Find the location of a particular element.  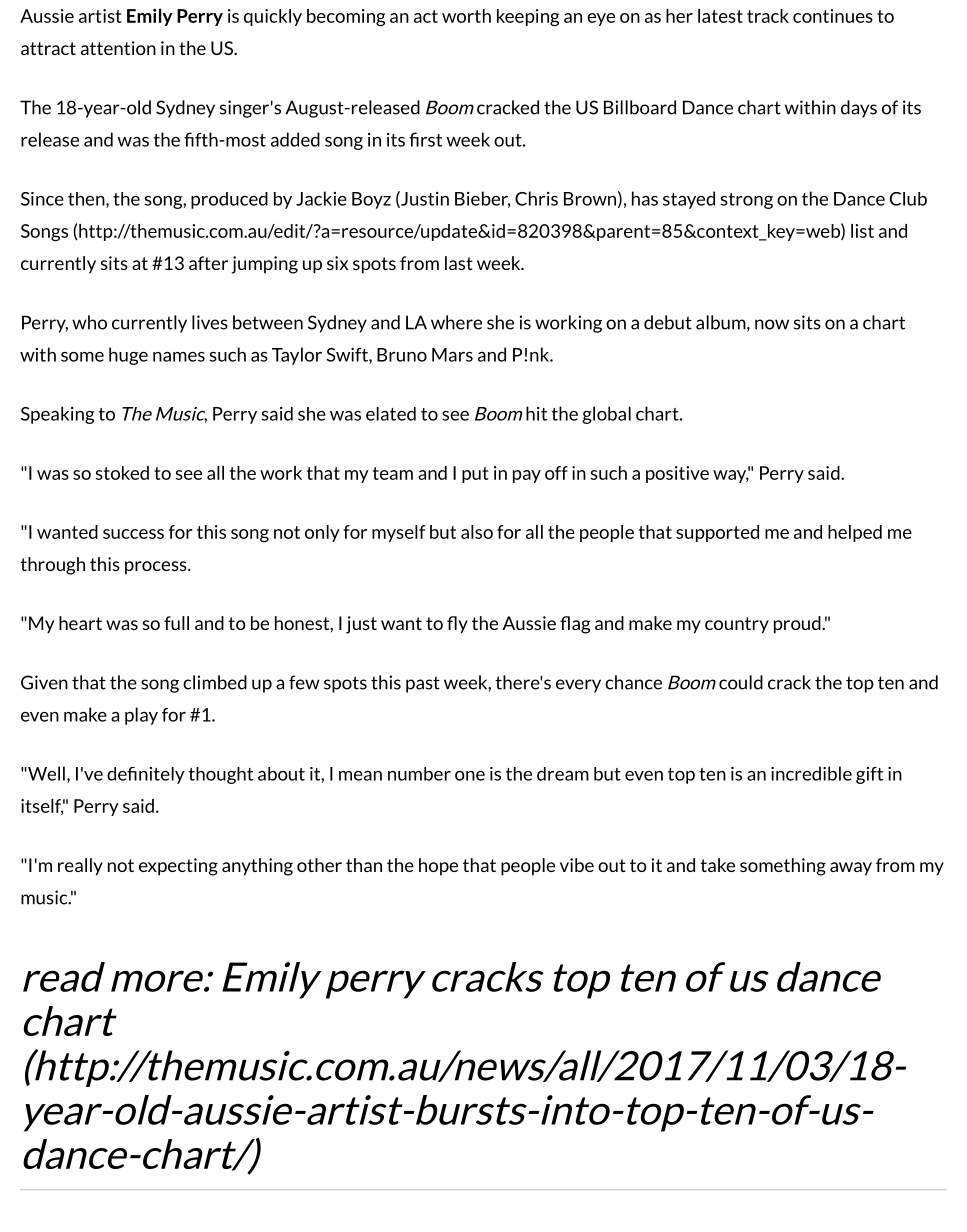

process is located at coordinates (157, 568).
